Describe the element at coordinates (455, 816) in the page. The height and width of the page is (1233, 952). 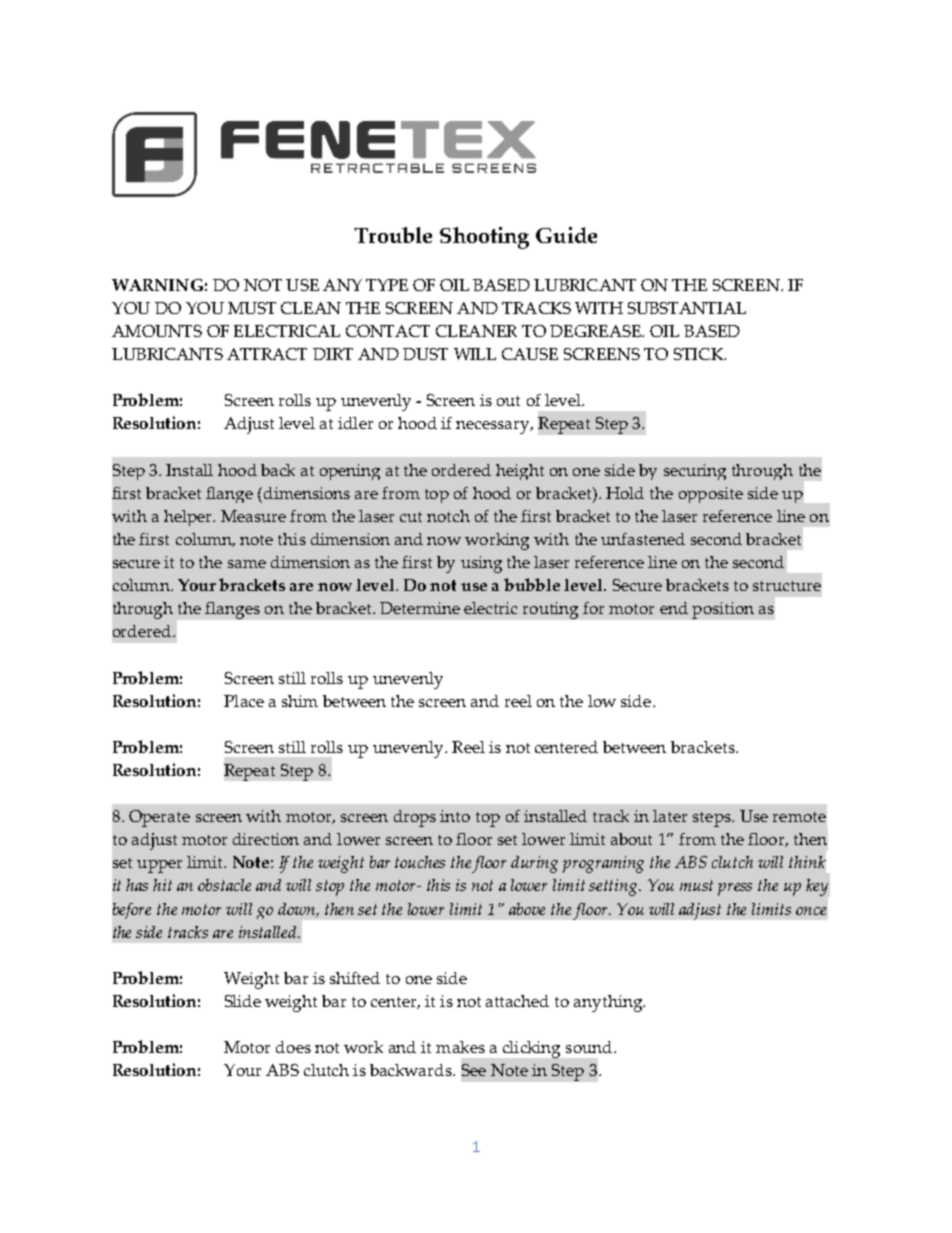
I see `into` at that location.
